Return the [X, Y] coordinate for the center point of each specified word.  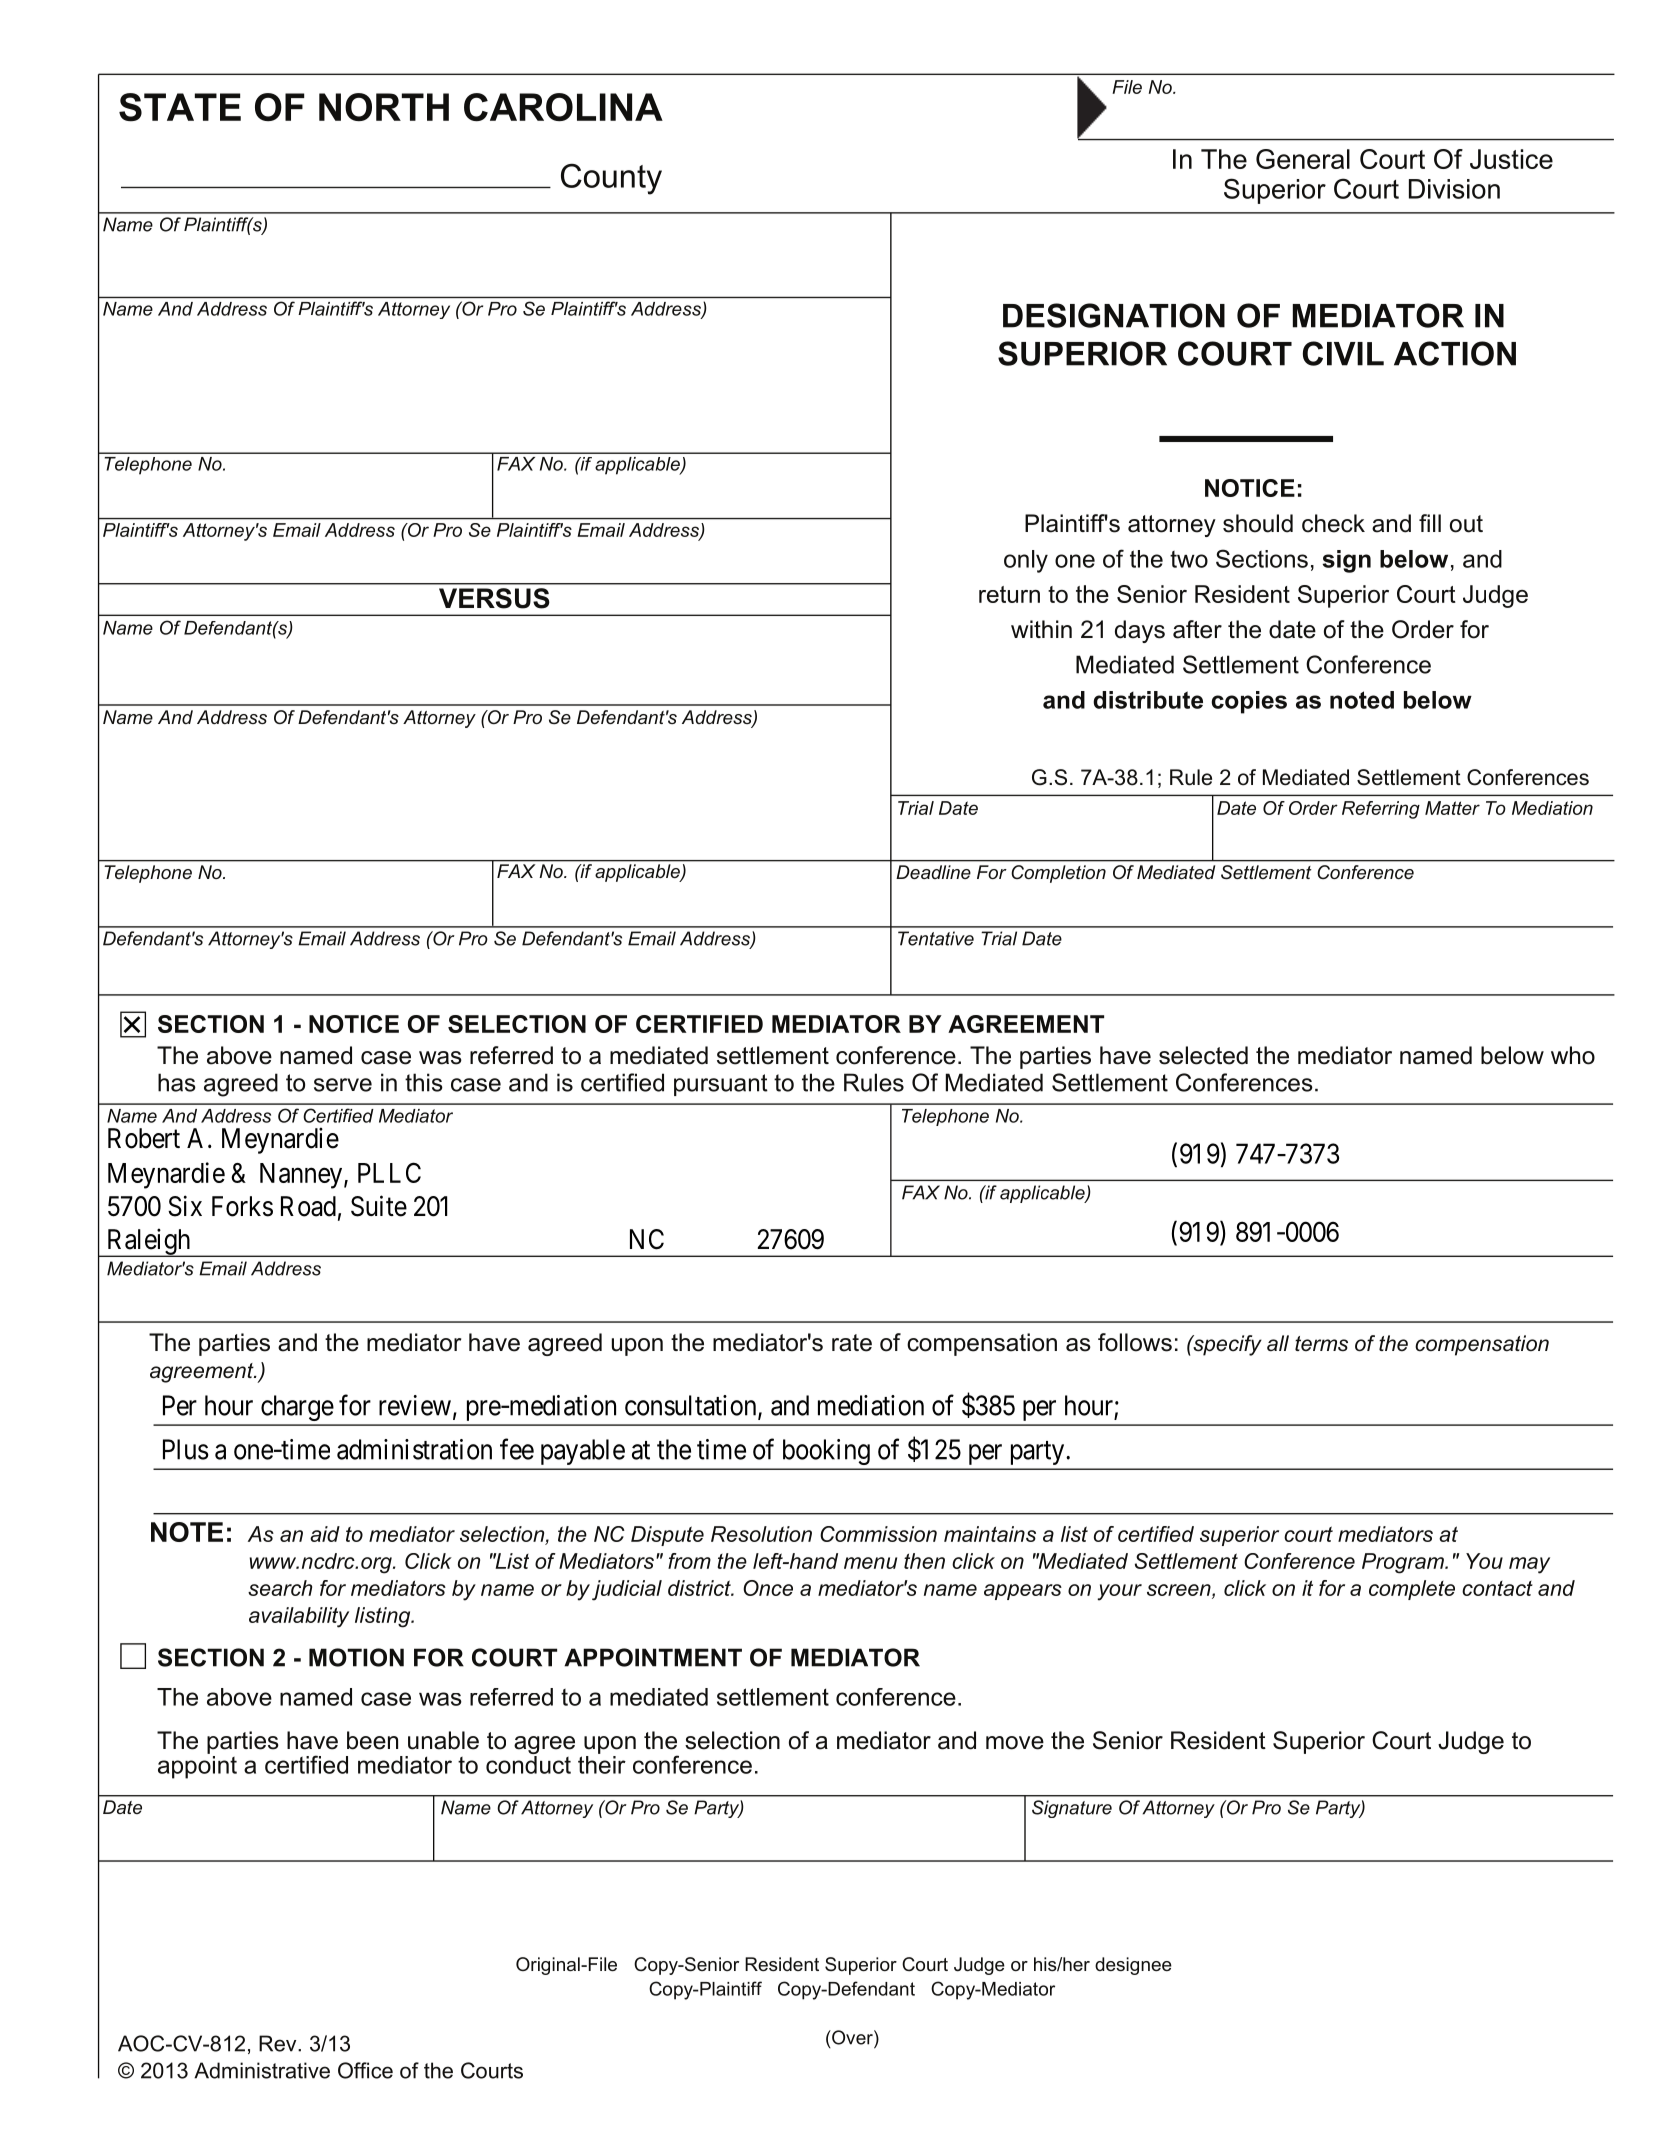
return [1009, 594]
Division [1454, 189]
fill [1430, 523]
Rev [279, 2043]
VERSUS [494, 598]
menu [870, 1563]
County [611, 179]
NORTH [384, 107]
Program [1404, 1563]
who [1573, 1055]
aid [325, 1534]
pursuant [721, 1085]
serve [343, 1085]
